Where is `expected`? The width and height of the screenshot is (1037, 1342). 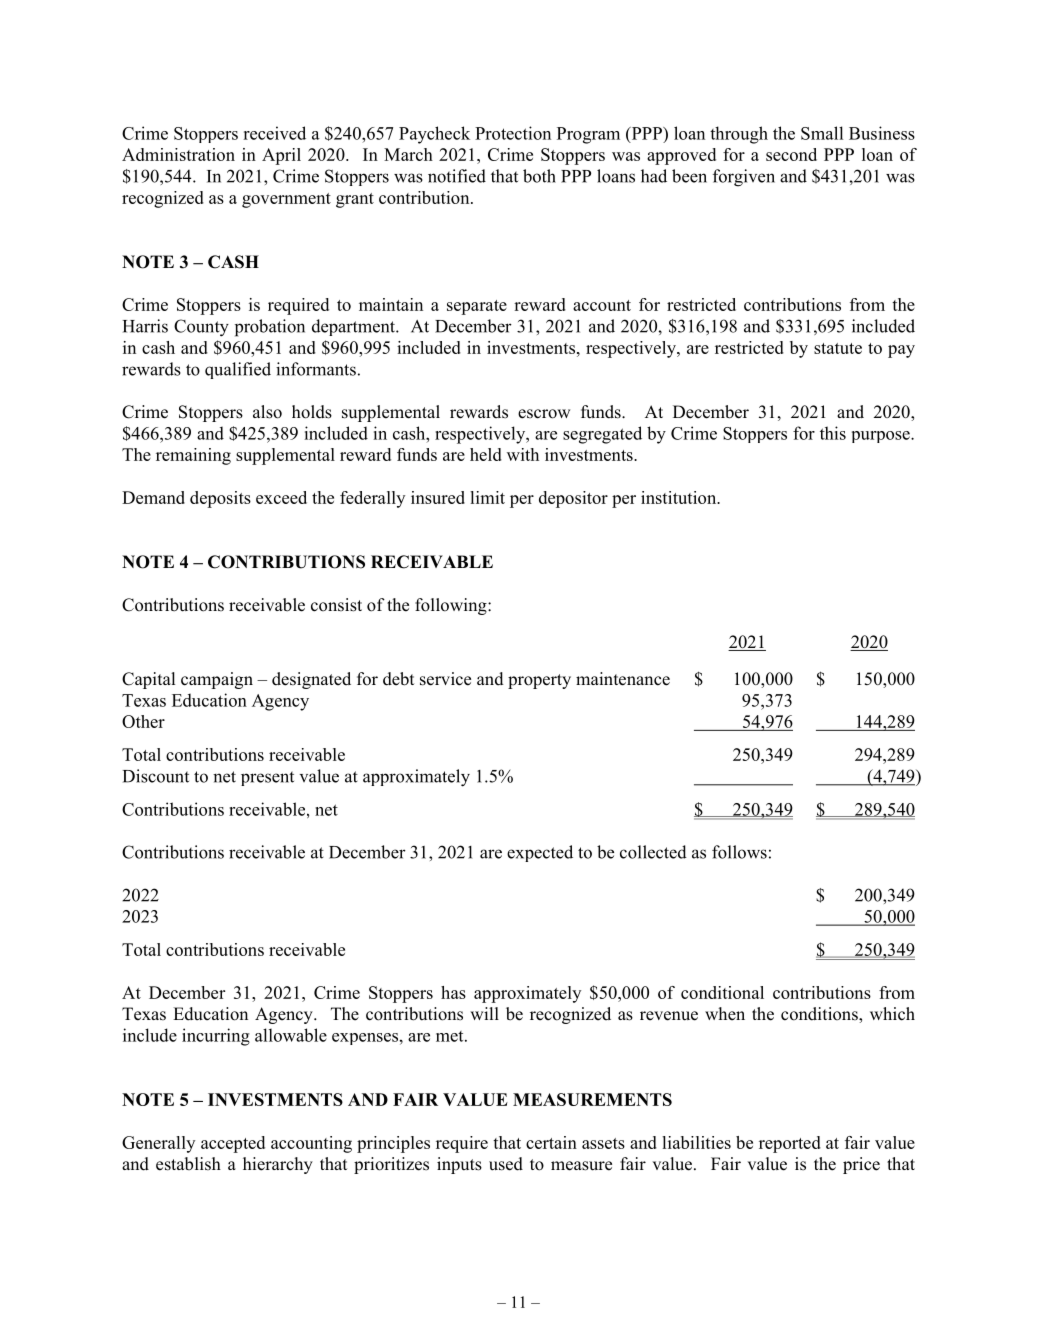 expected is located at coordinates (540, 853).
